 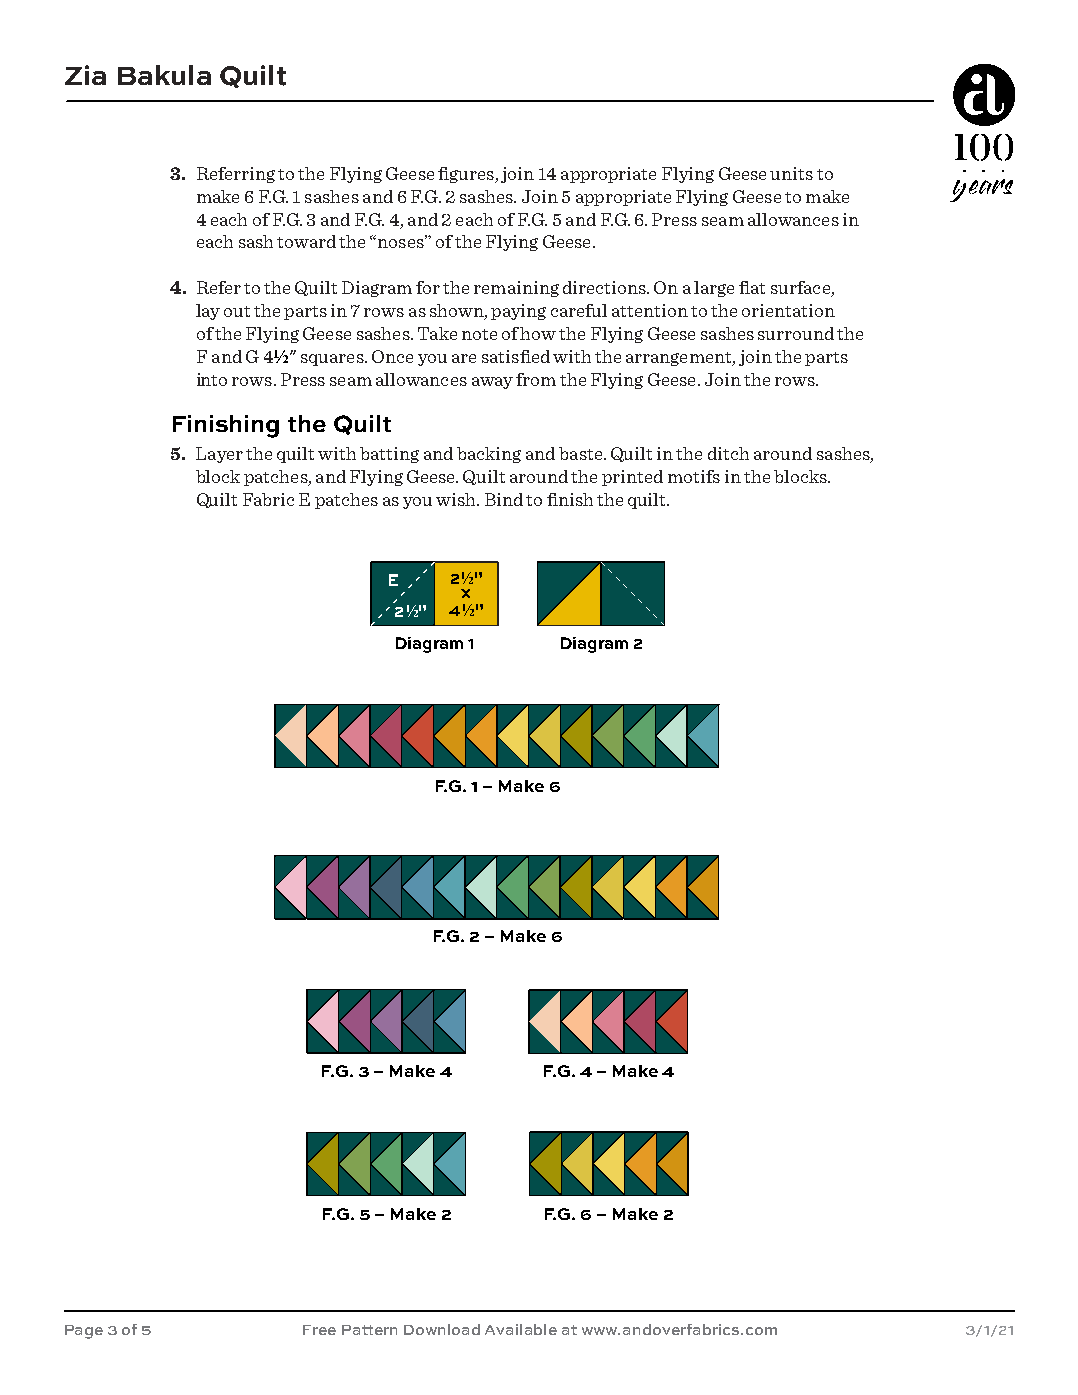 What do you see at coordinates (212, 379) in the image?
I see `into` at bounding box center [212, 379].
